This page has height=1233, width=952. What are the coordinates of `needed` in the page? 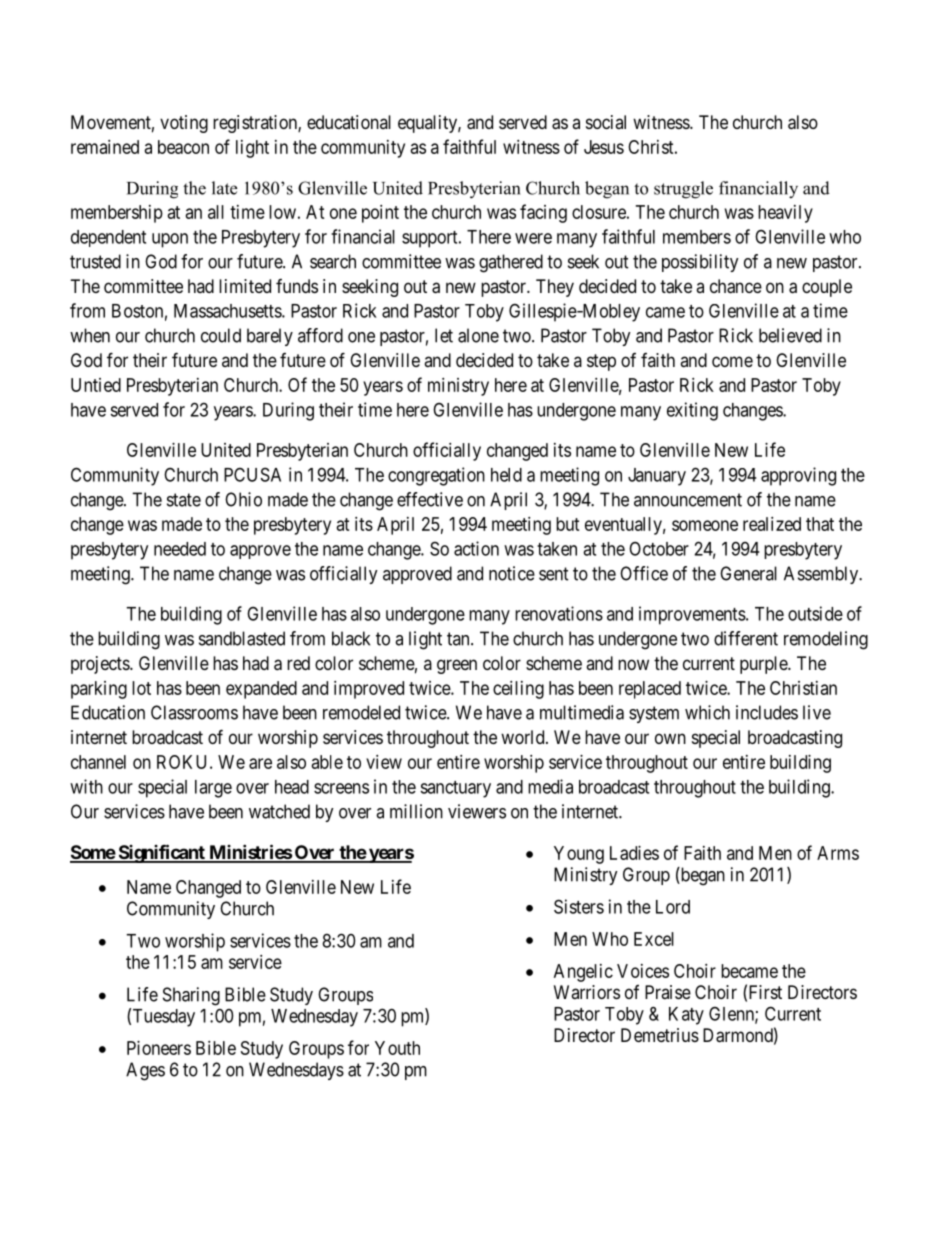 It's located at (180, 549).
